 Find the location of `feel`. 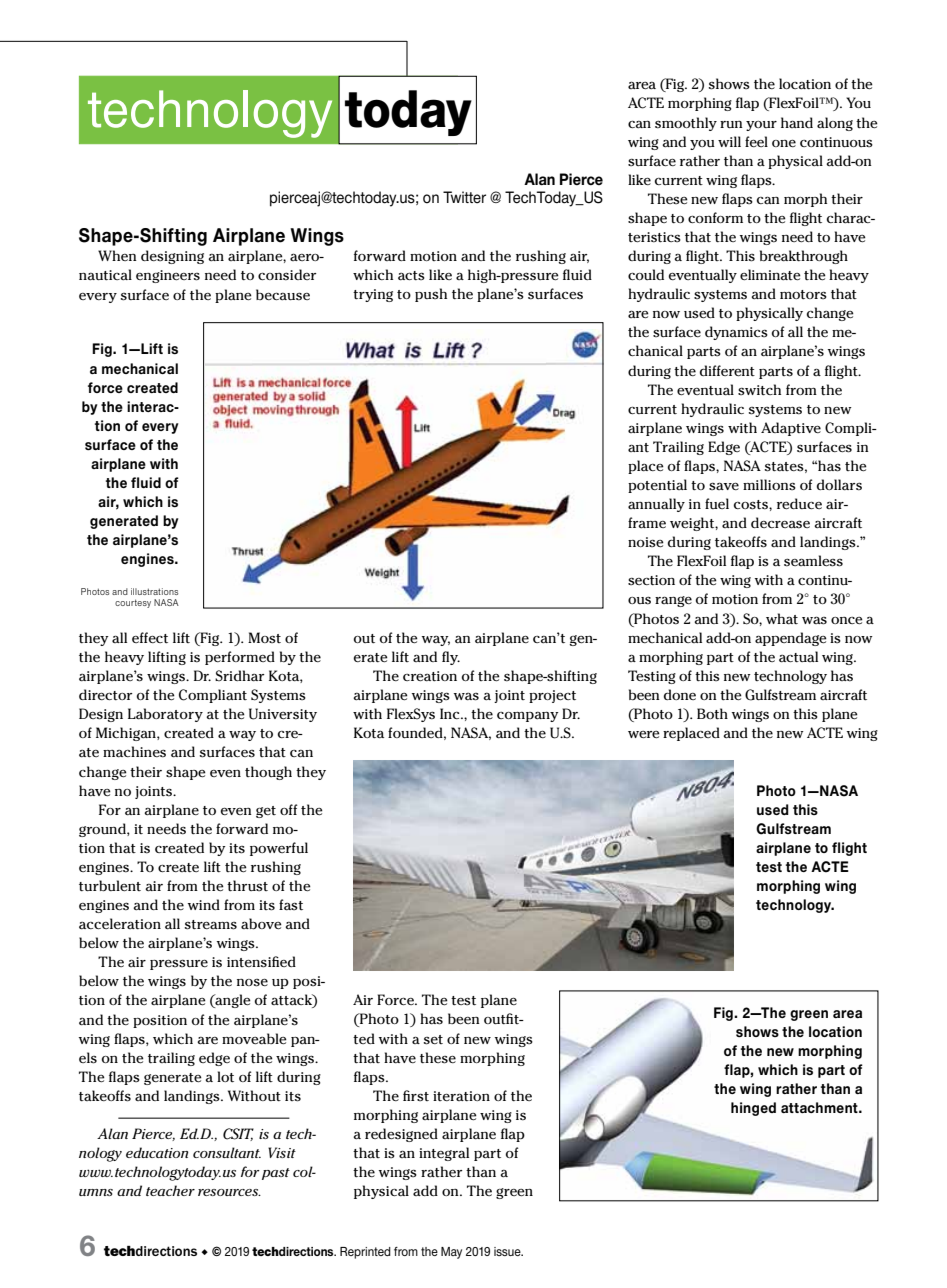

feel is located at coordinates (756, 141).
